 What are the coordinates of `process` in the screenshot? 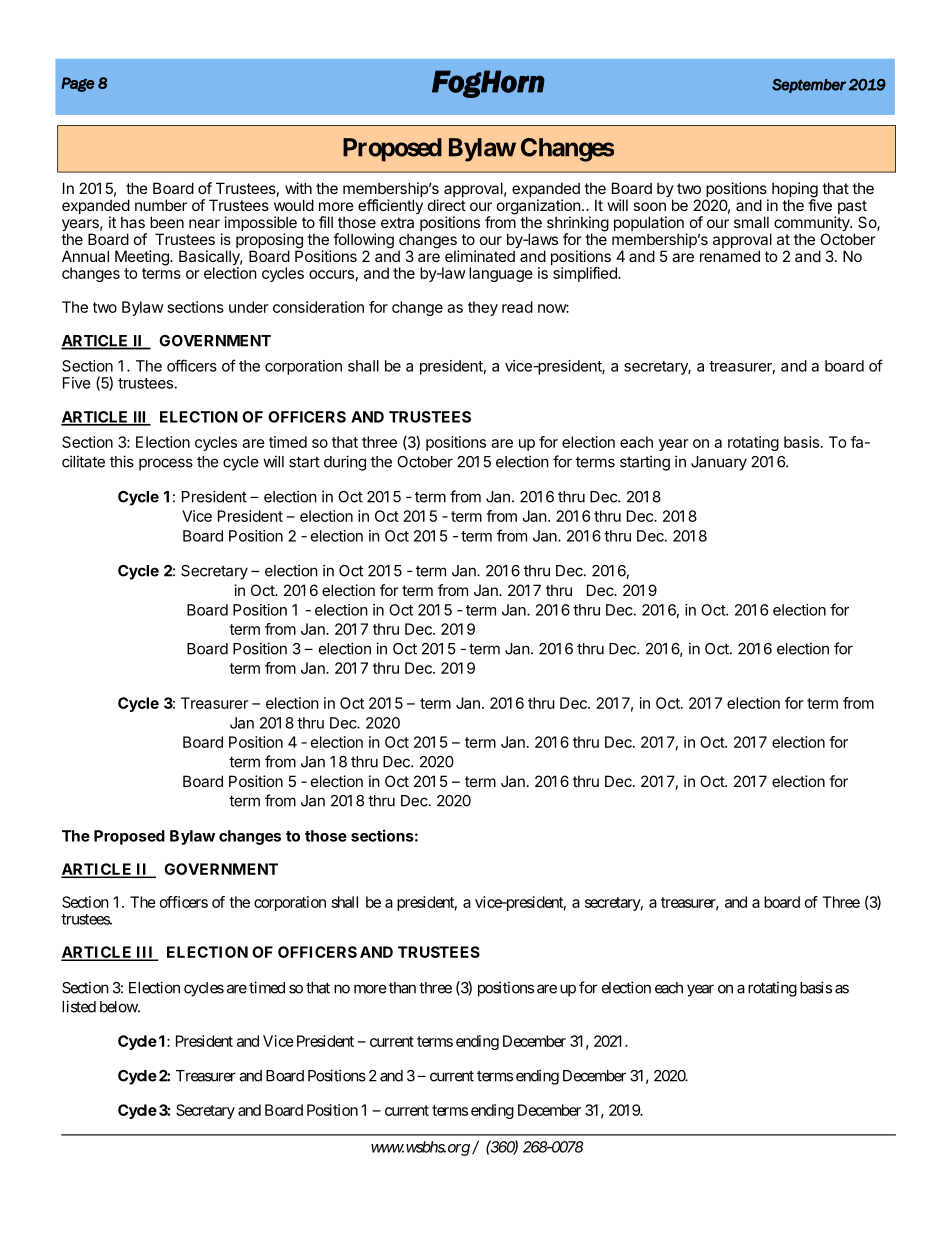 It's located at (166, 464).
